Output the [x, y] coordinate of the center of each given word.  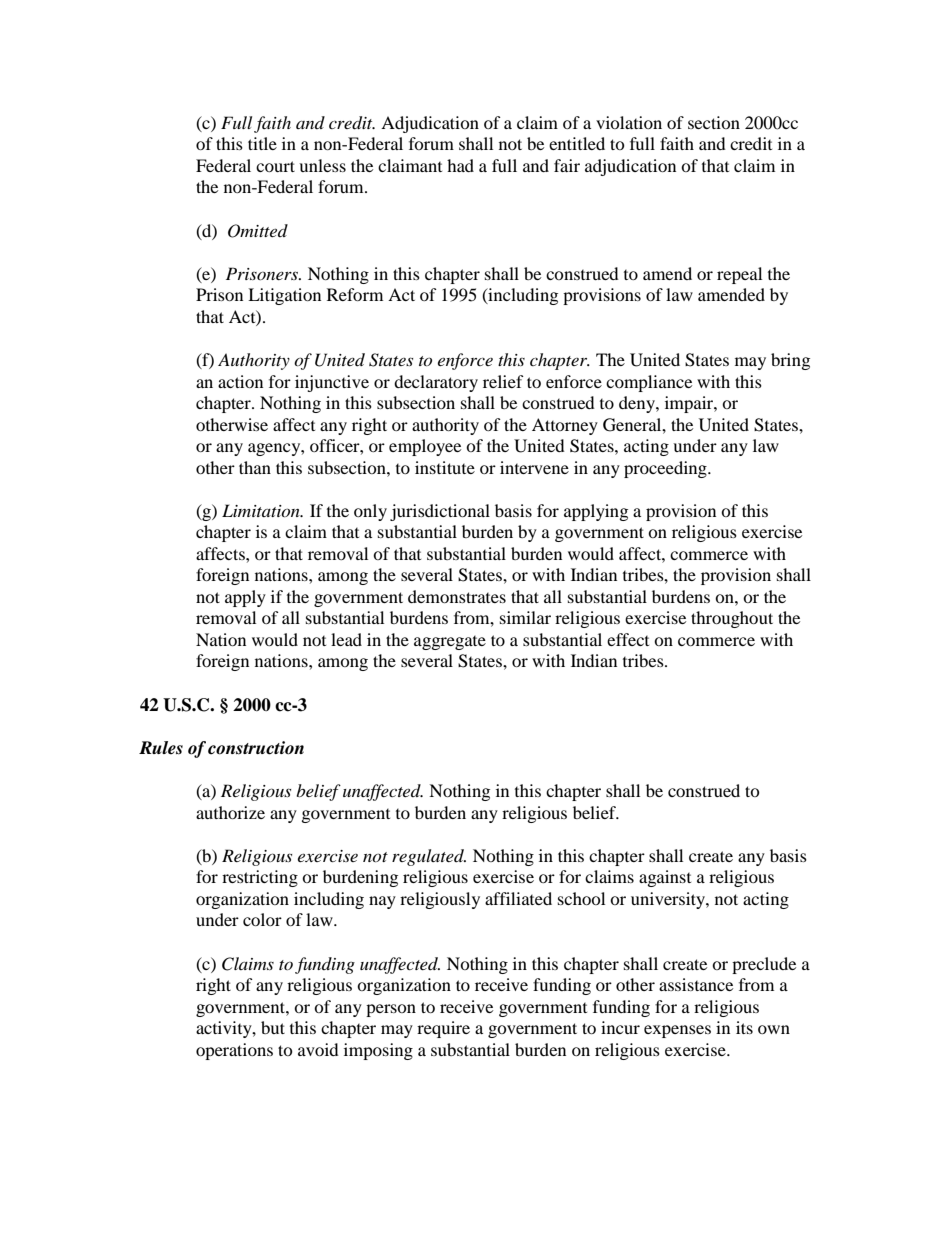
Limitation [262, 510]
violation [629, 122]
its [744, 1027]
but [273, 1027]
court [275, 166]
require [443, 1029]
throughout [732, 619]
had [460, 165]
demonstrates [457, 596]
